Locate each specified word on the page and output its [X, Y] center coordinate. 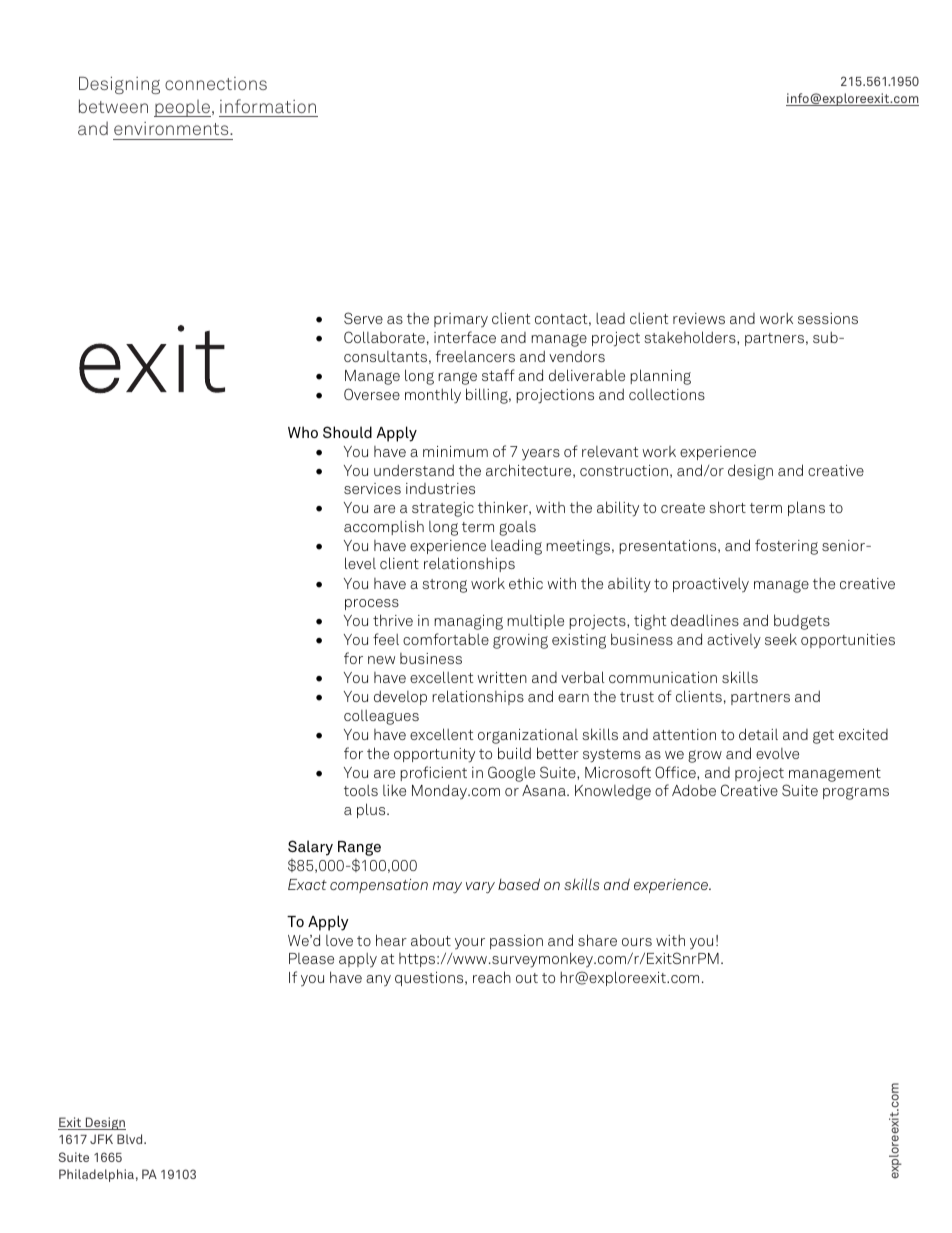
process [372, 604]
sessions [828, 318]
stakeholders [691, 337]
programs [856, 793]
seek [781, 639]
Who [303, 432]
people [183, 108]
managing [468, 622]
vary [480, 888]
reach [492, 977]
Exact [307, 884]
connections [216, 83]
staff [498, 375]
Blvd [131, 1139]
